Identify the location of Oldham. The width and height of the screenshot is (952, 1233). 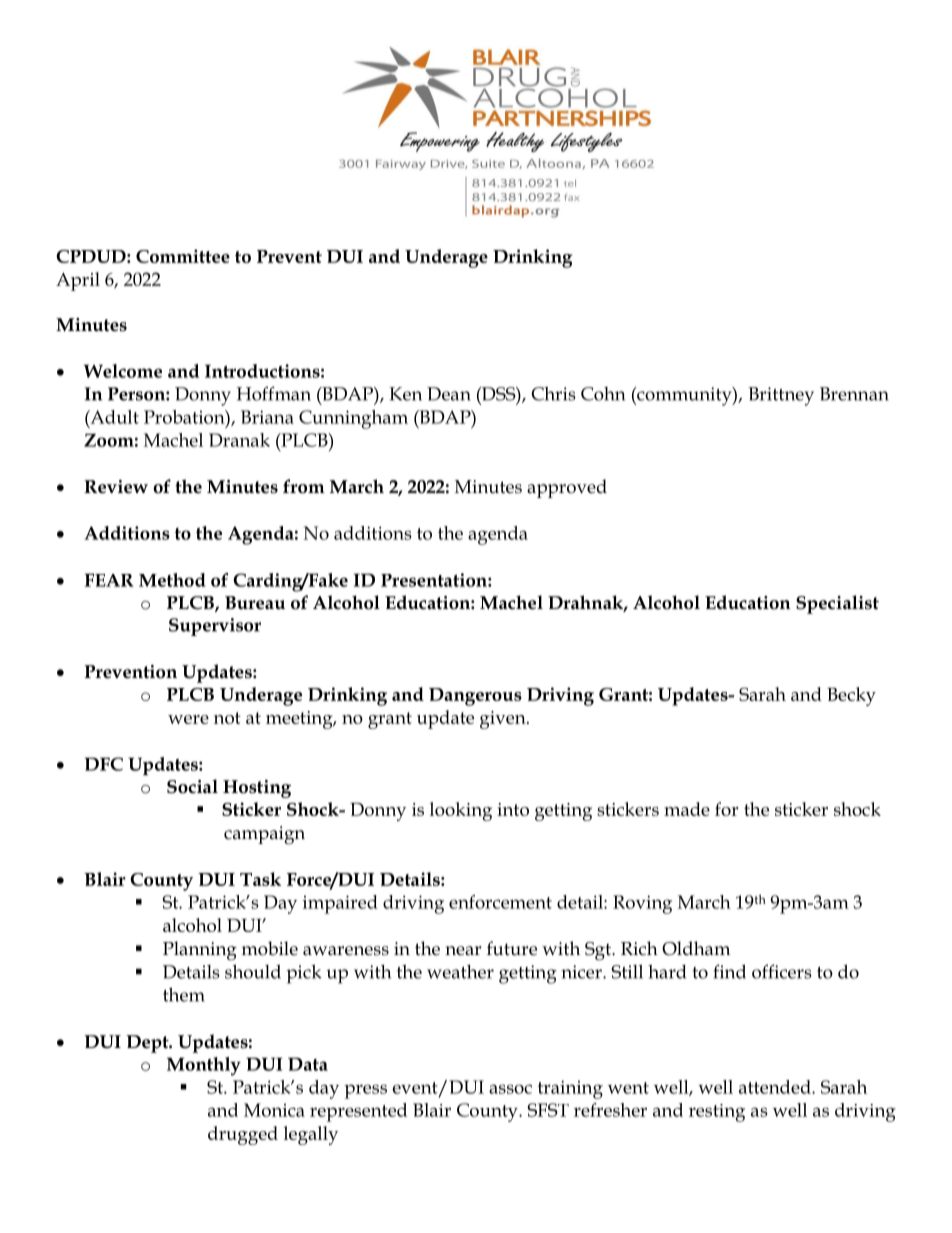
(696, 948).
